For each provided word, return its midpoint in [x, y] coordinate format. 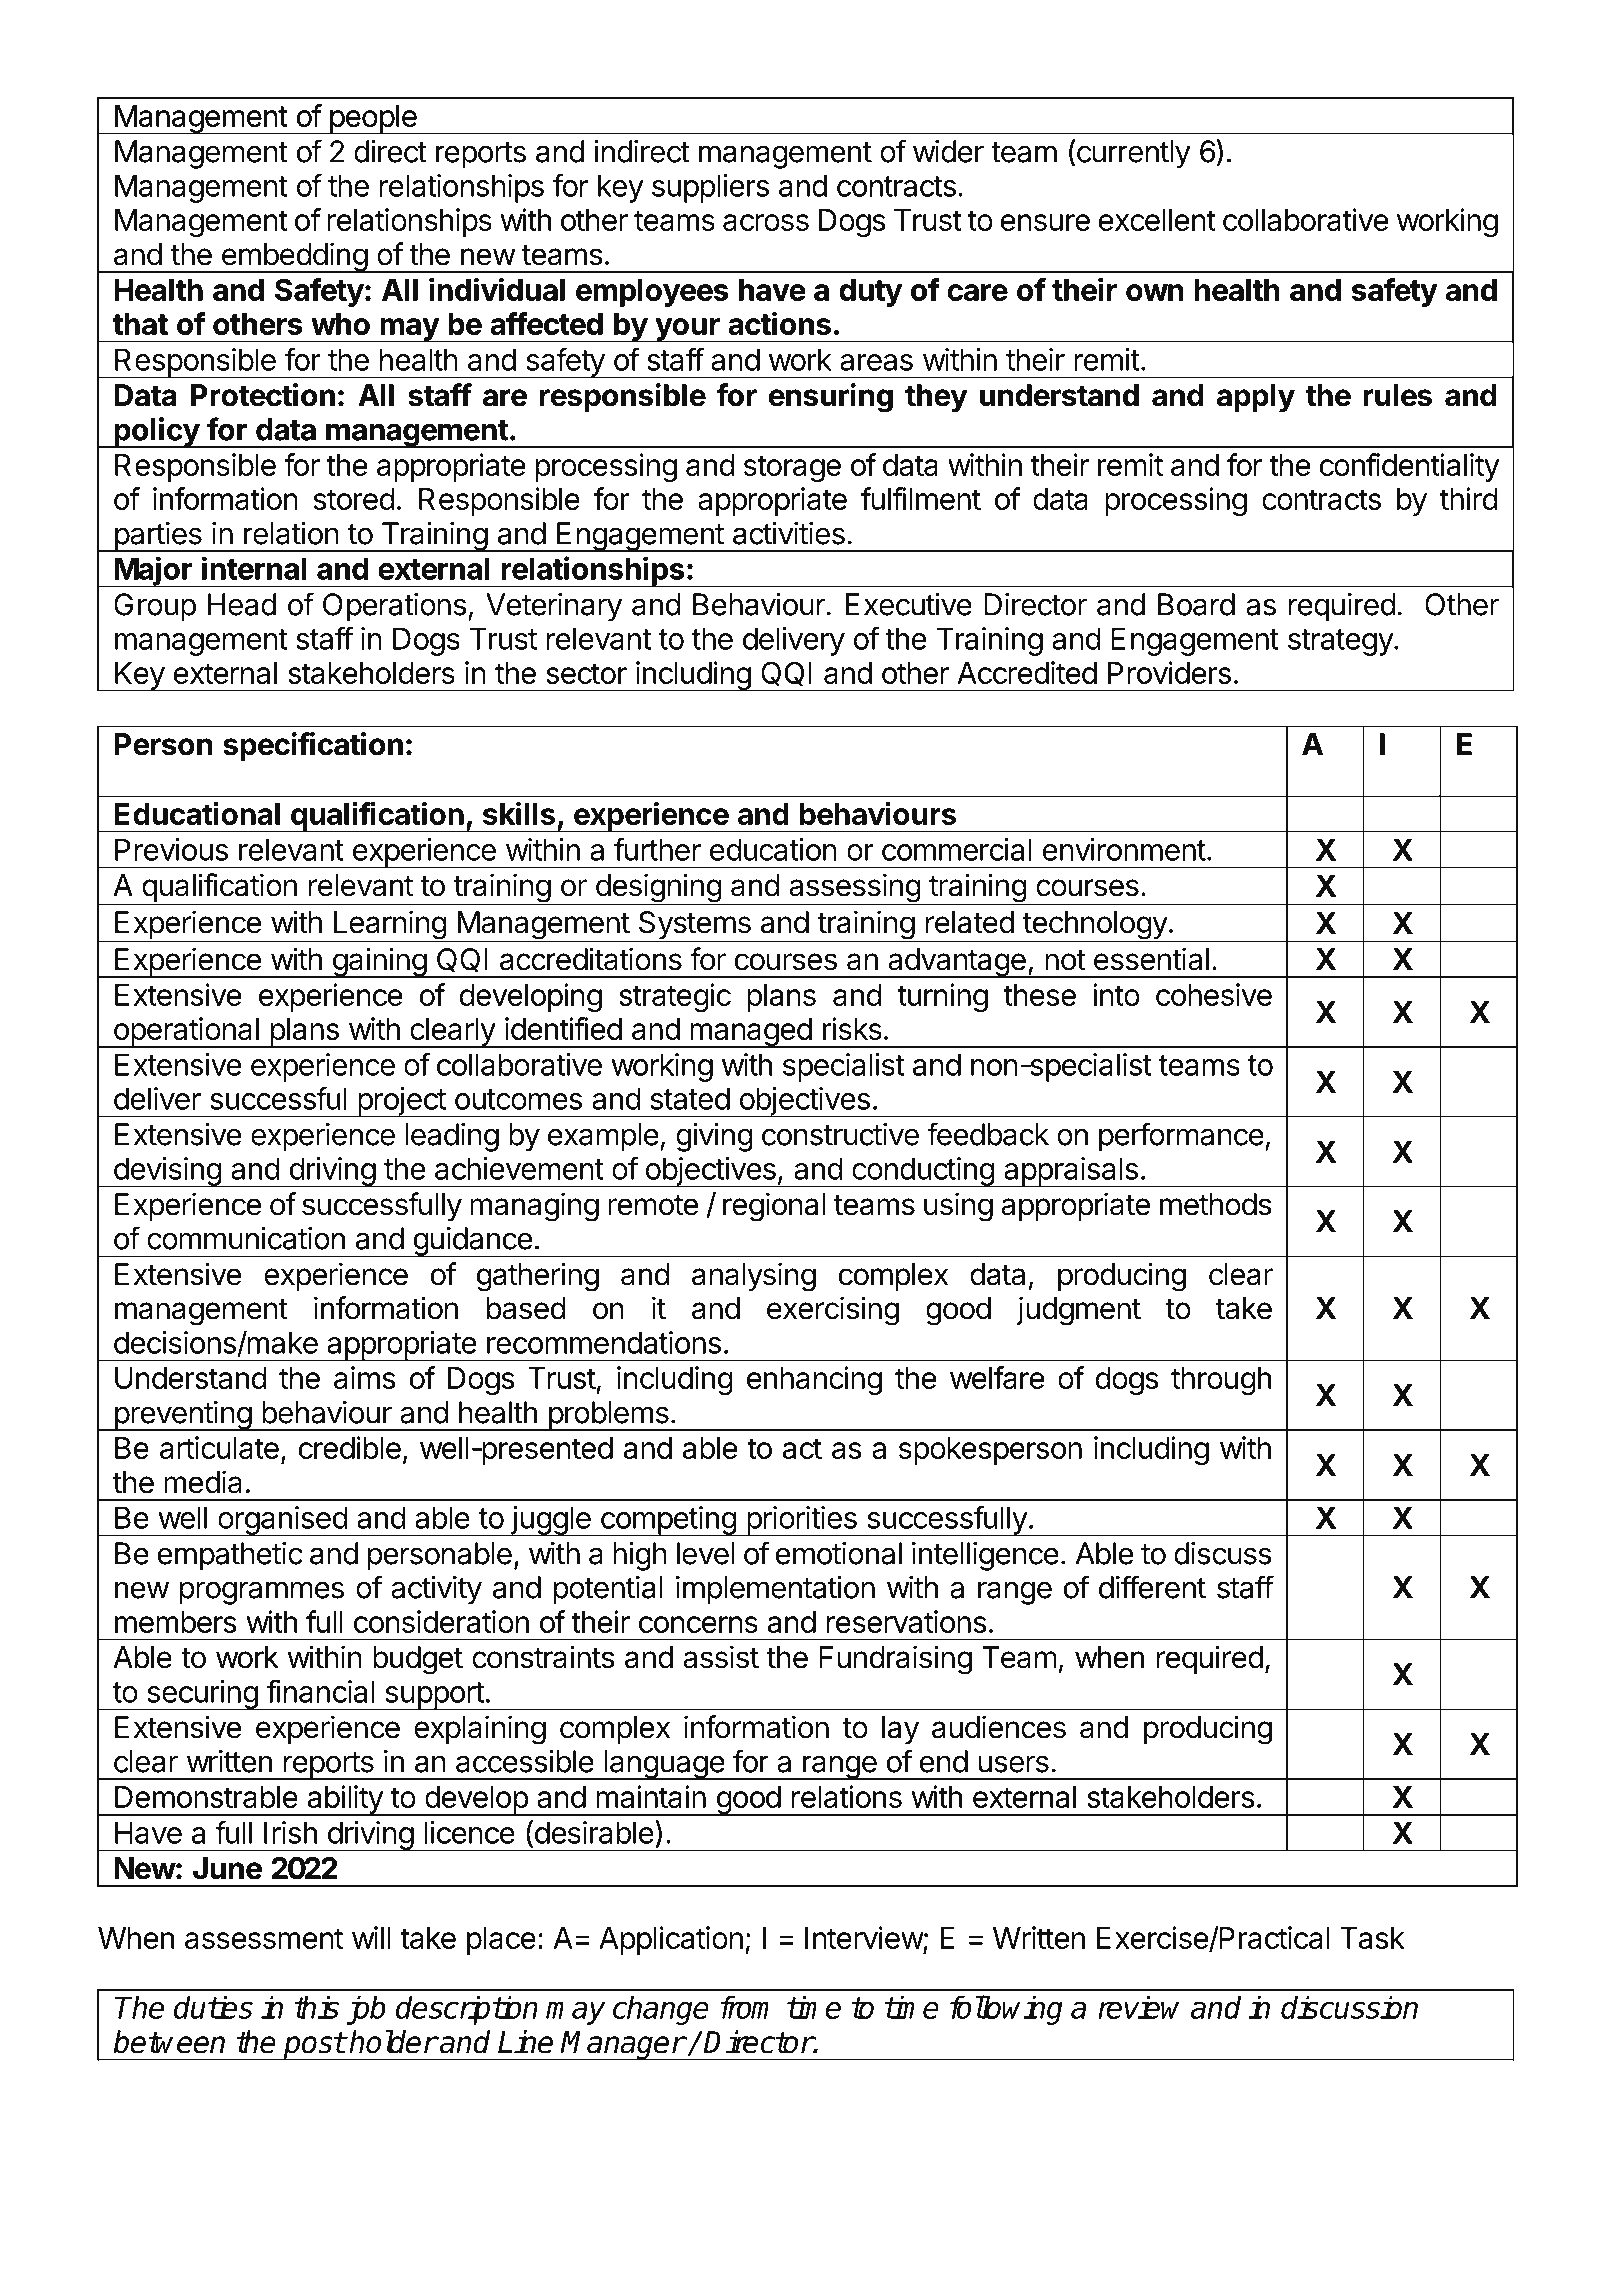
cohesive [1214, 994]
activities [789, 533]
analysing [754, 1277]
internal [254, 568]
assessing [854, 889]
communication [246, 1238]
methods [1216, 1204]
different [1152, 1587]
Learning [389, 926]
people [373, 120]
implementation [775, 1590]
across [766, 222]
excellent [1157, 220]
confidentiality [1409, 467]
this [316, 2007]
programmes [262, 1593]
